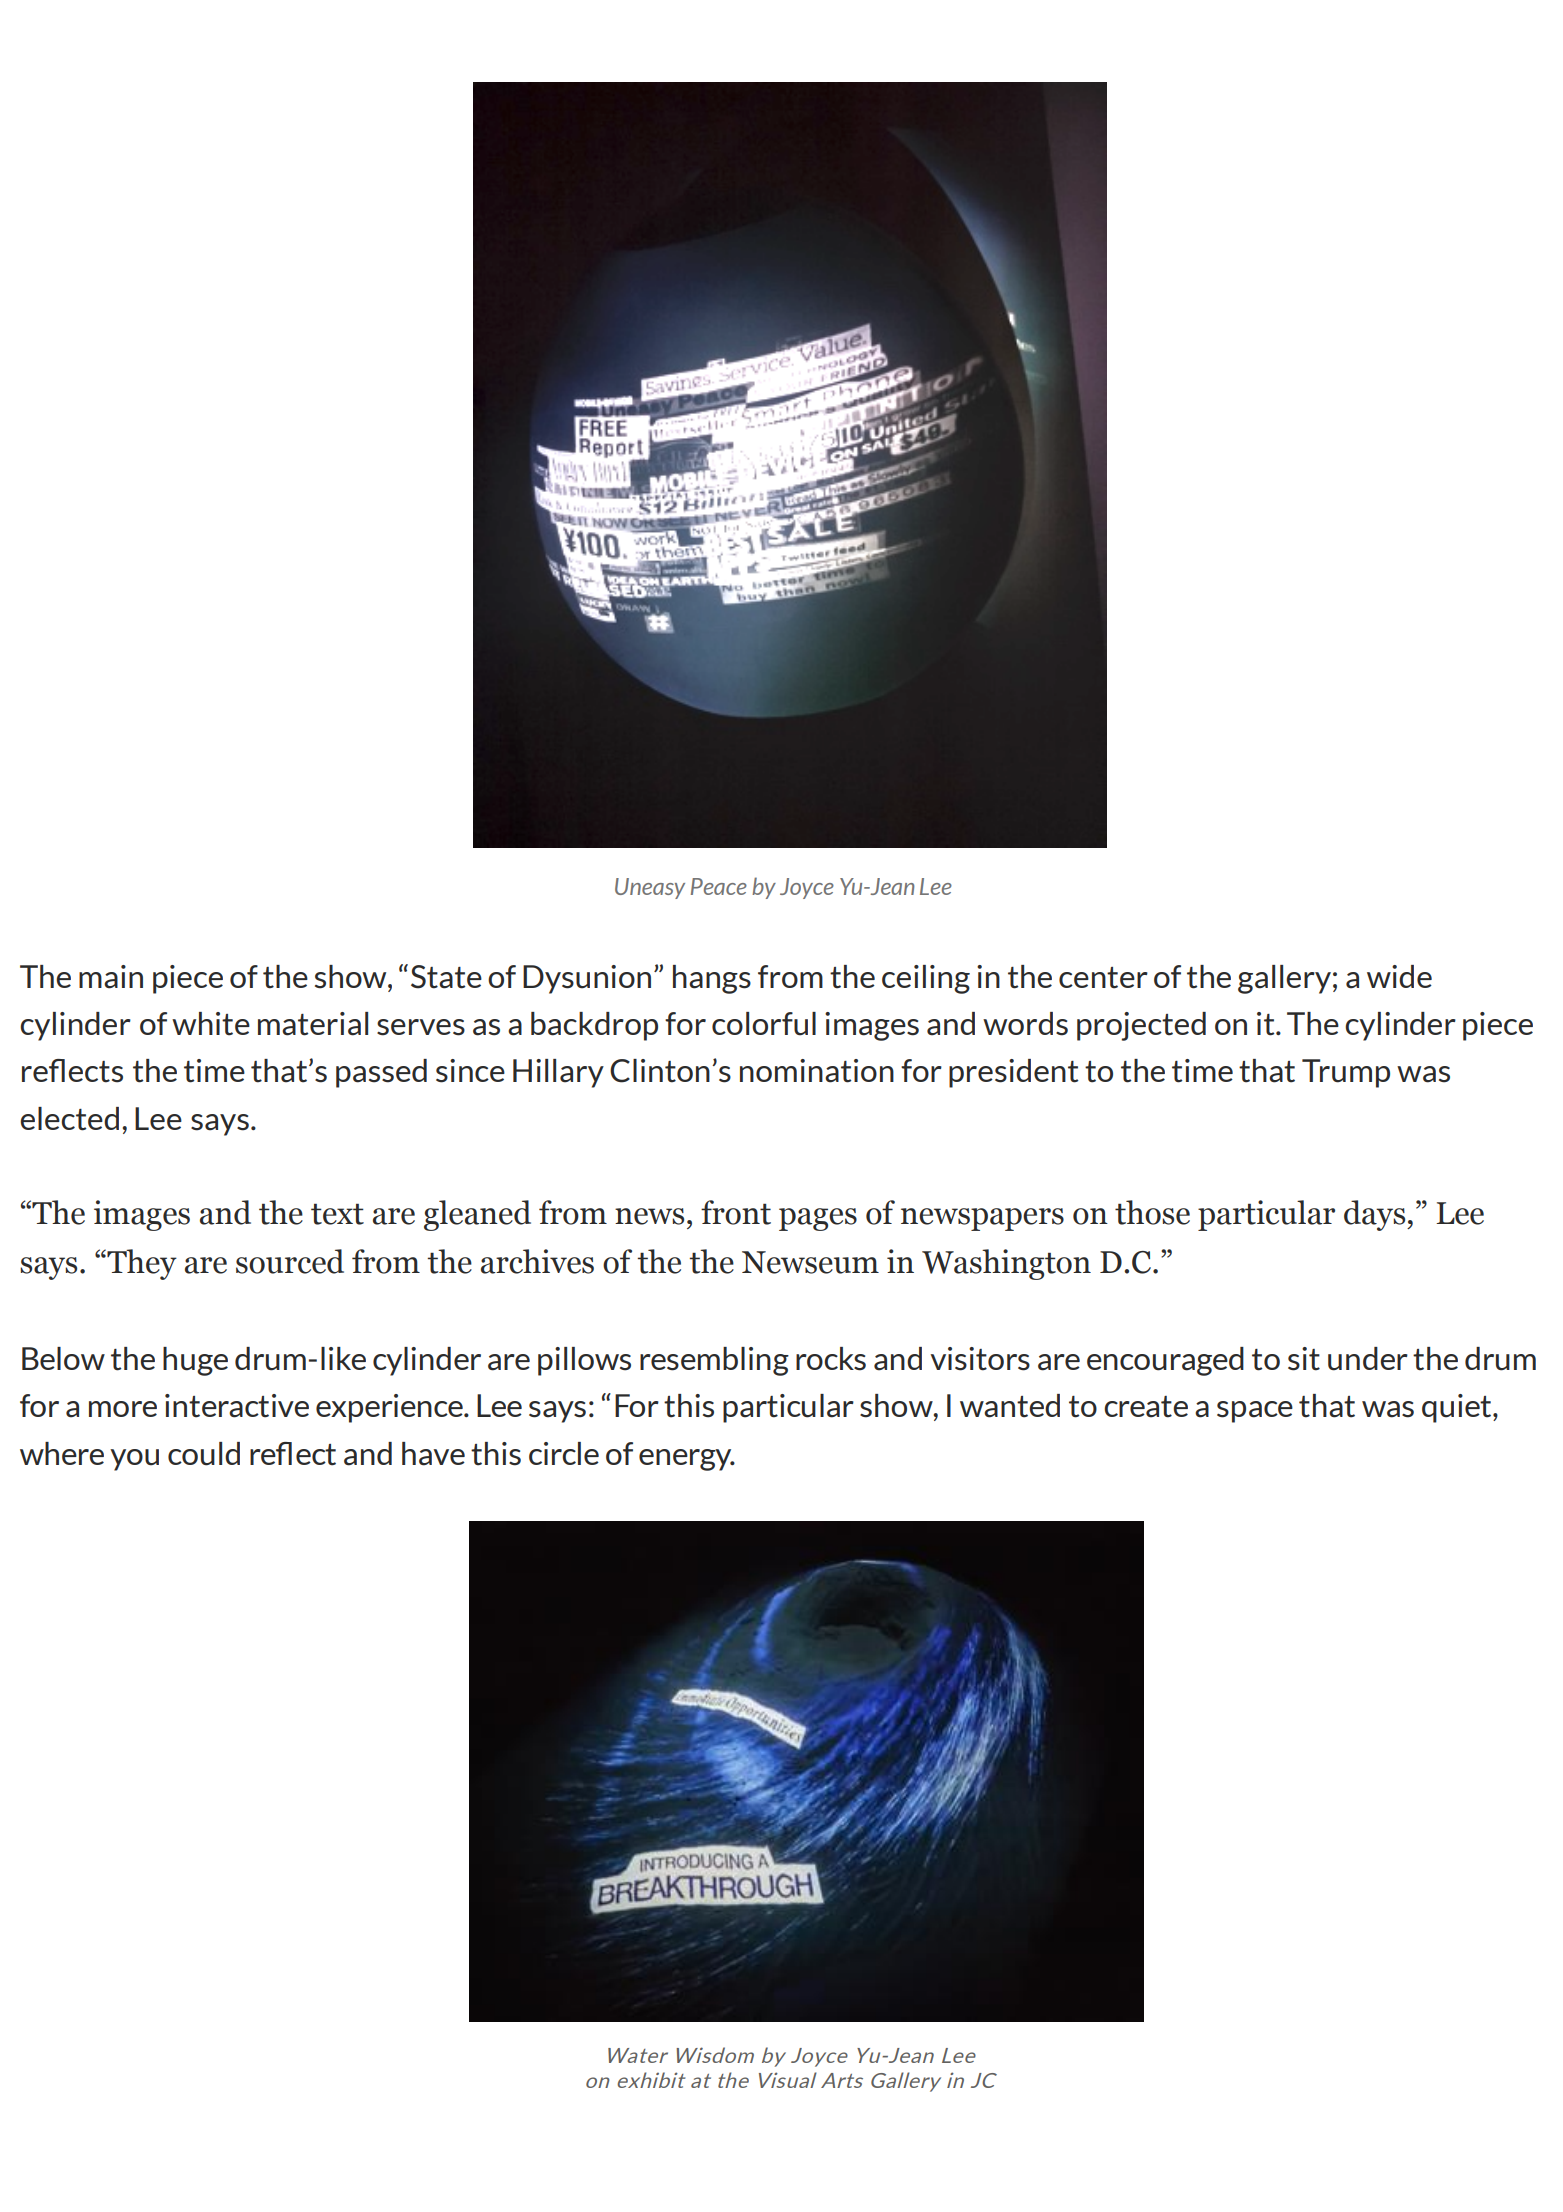  I want to click on wide, so click(1399, 976).
